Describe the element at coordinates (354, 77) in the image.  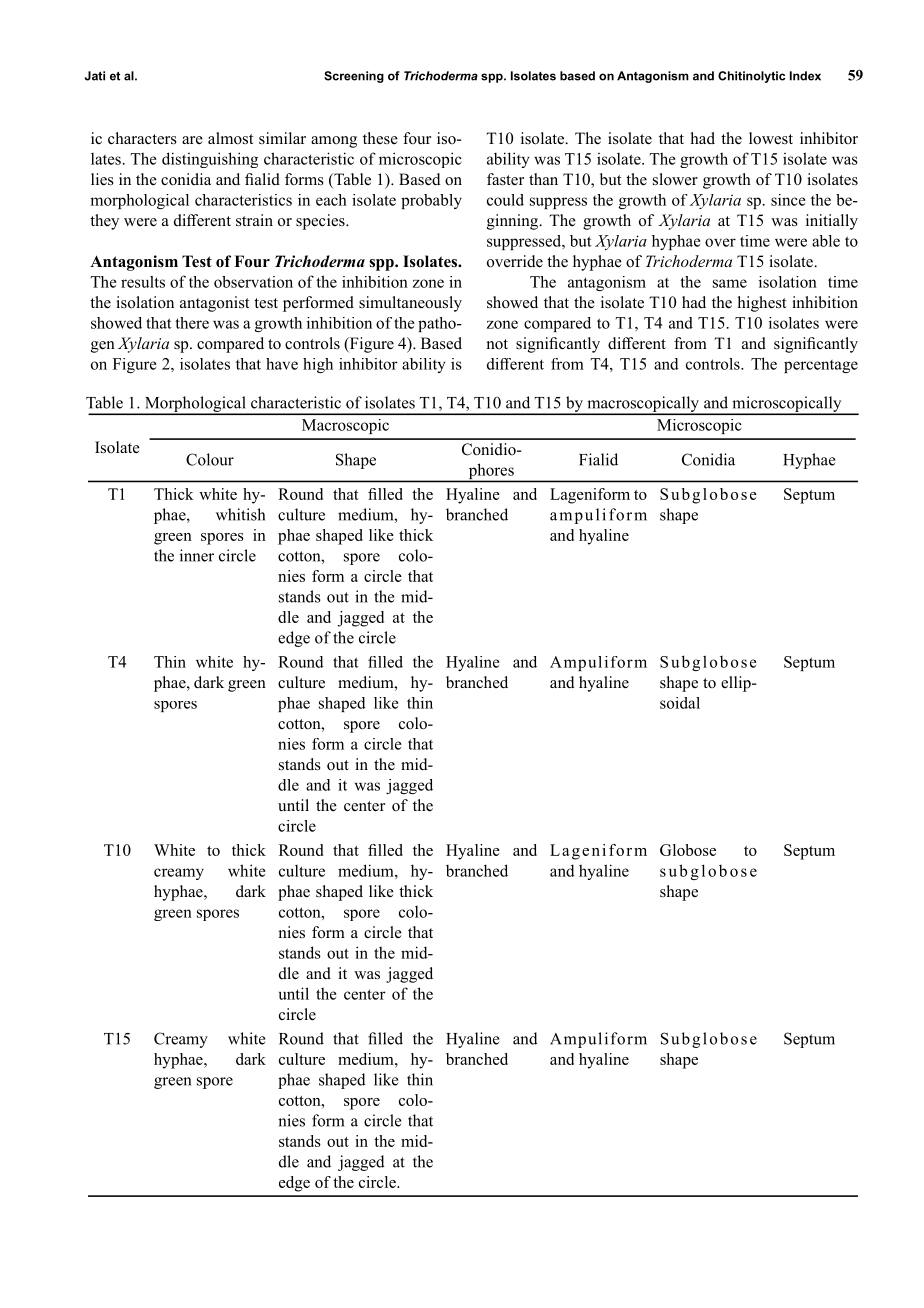
I see `Screening` at that location.
